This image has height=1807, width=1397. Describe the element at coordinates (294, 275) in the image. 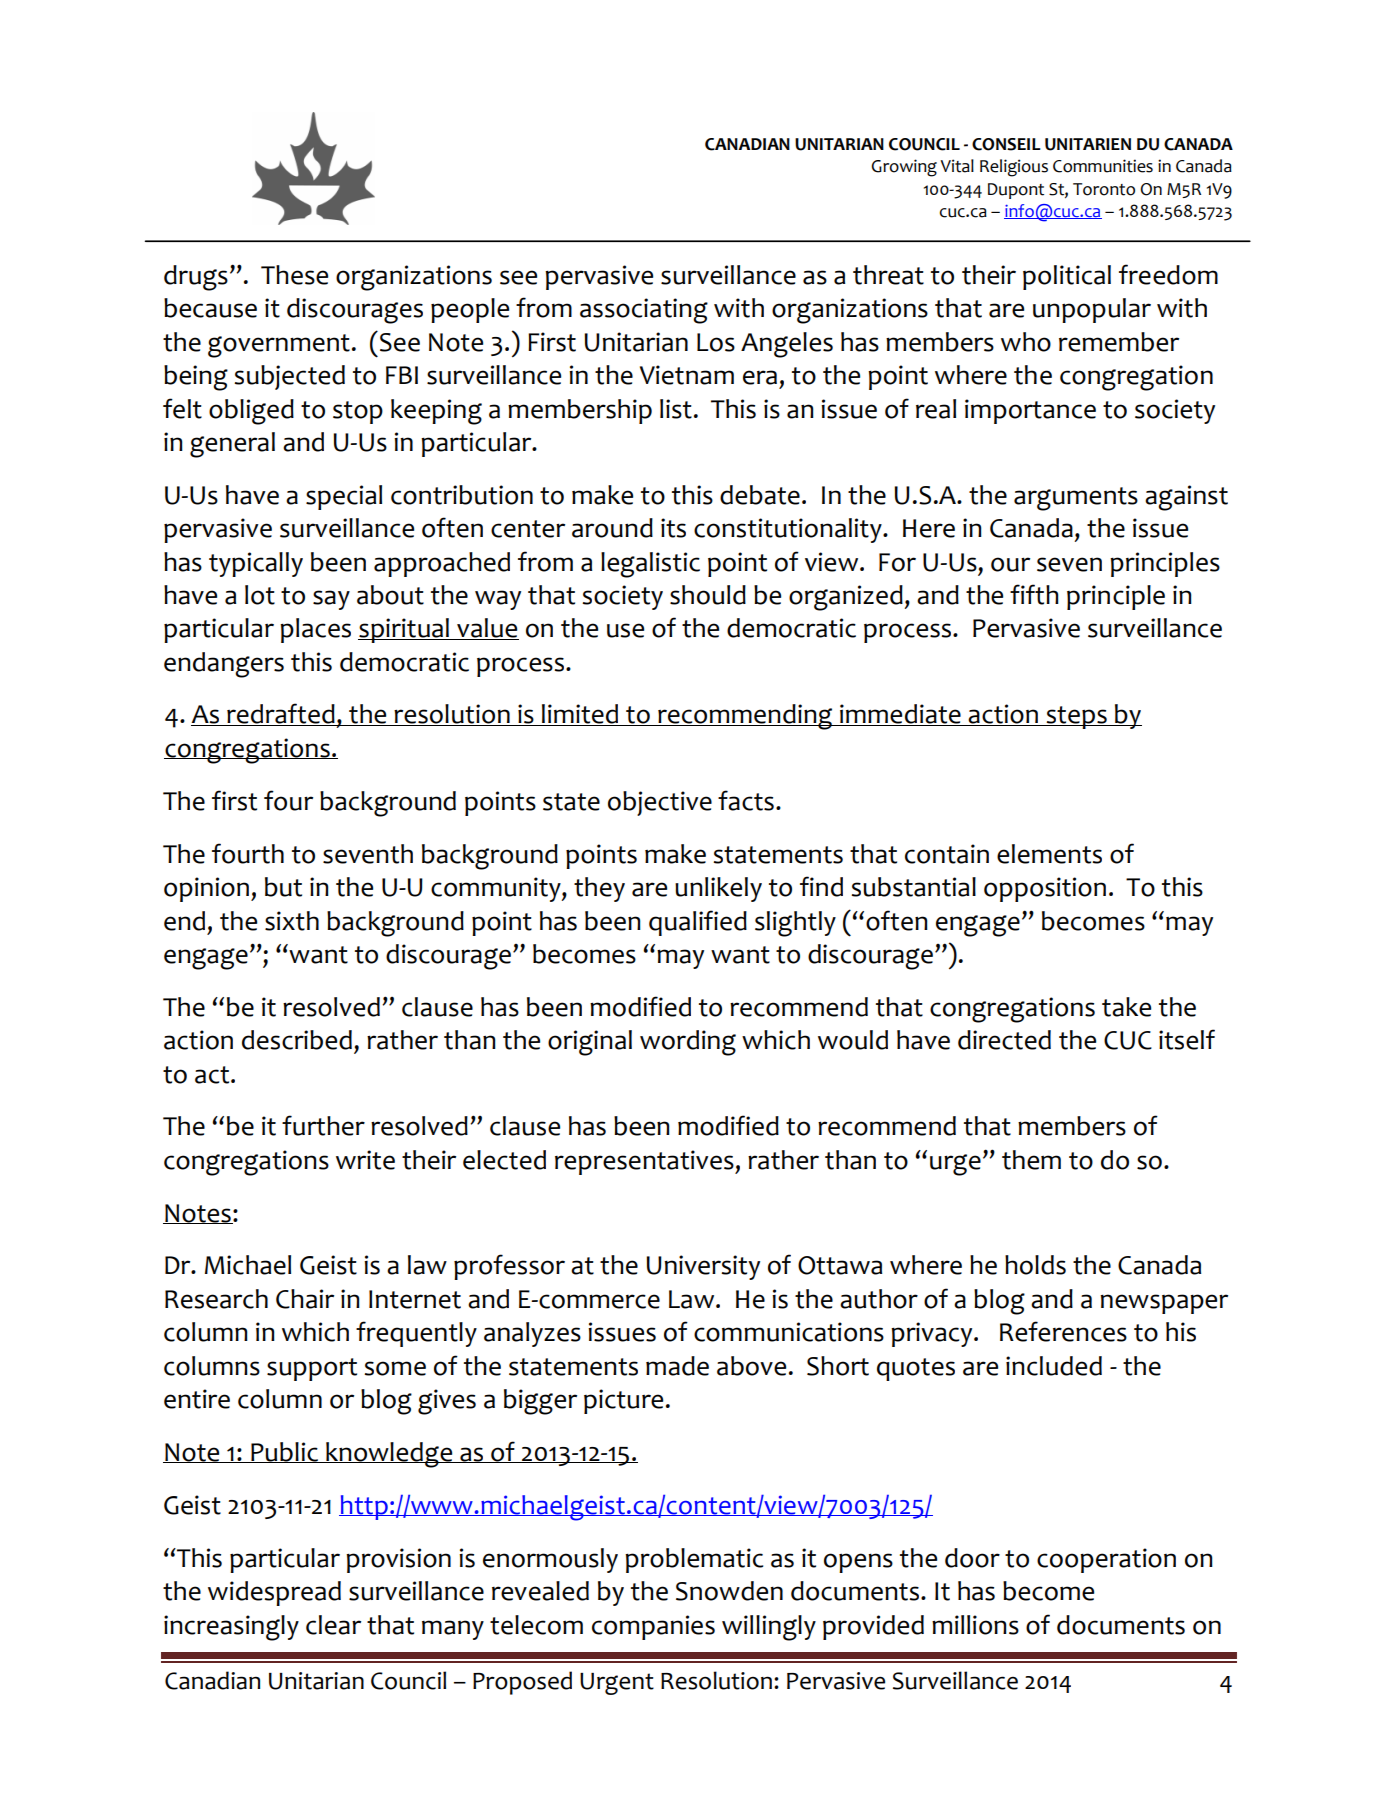

I see `These` at that location.
